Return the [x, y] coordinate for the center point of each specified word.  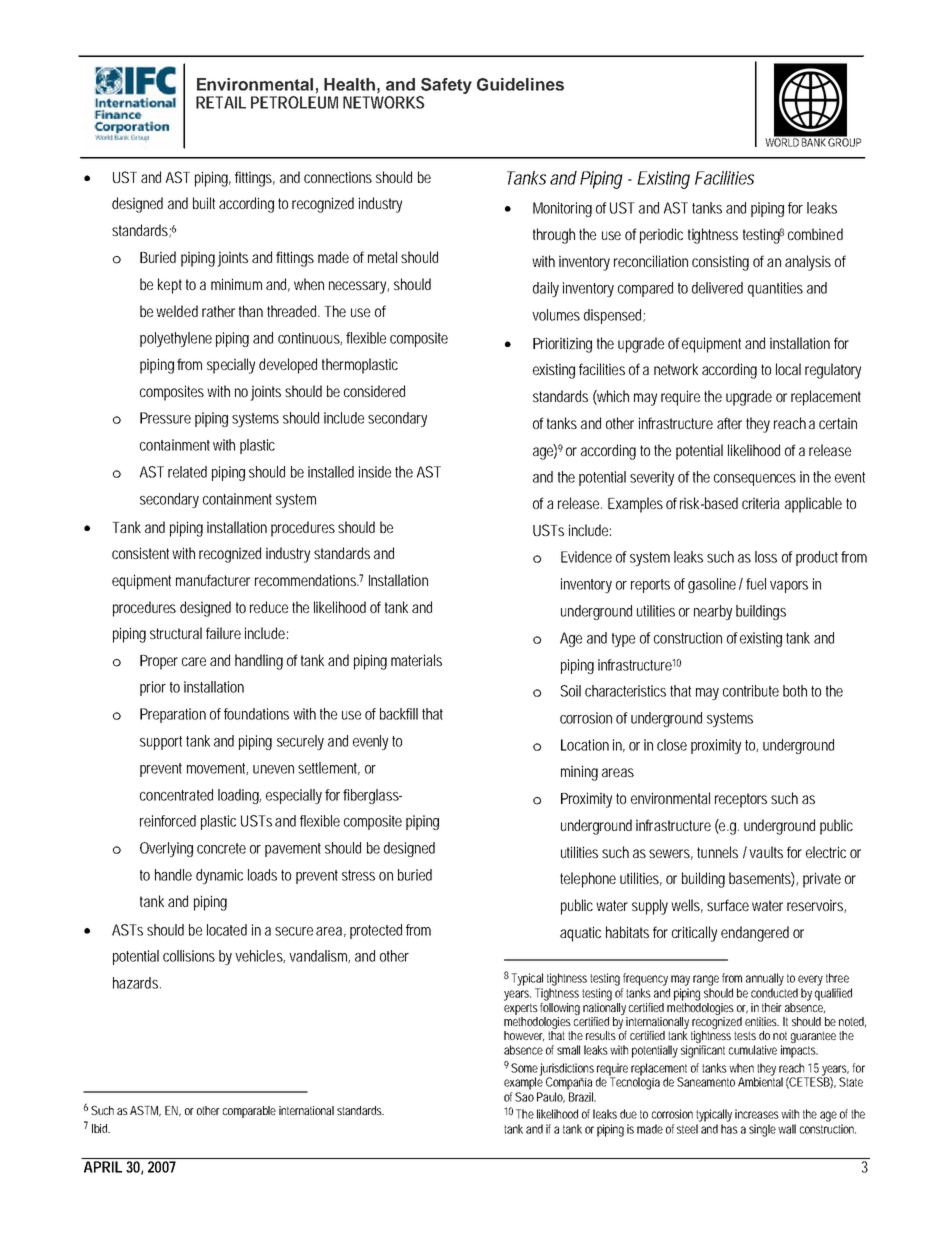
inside [375, 472]
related [187, 472]
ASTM [145, 1111]
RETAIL [221, 102]
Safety [445, 87]
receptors [741, 800]
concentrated [176, 795]
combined [815, 234]
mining [579, 773]
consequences [755, 480]
